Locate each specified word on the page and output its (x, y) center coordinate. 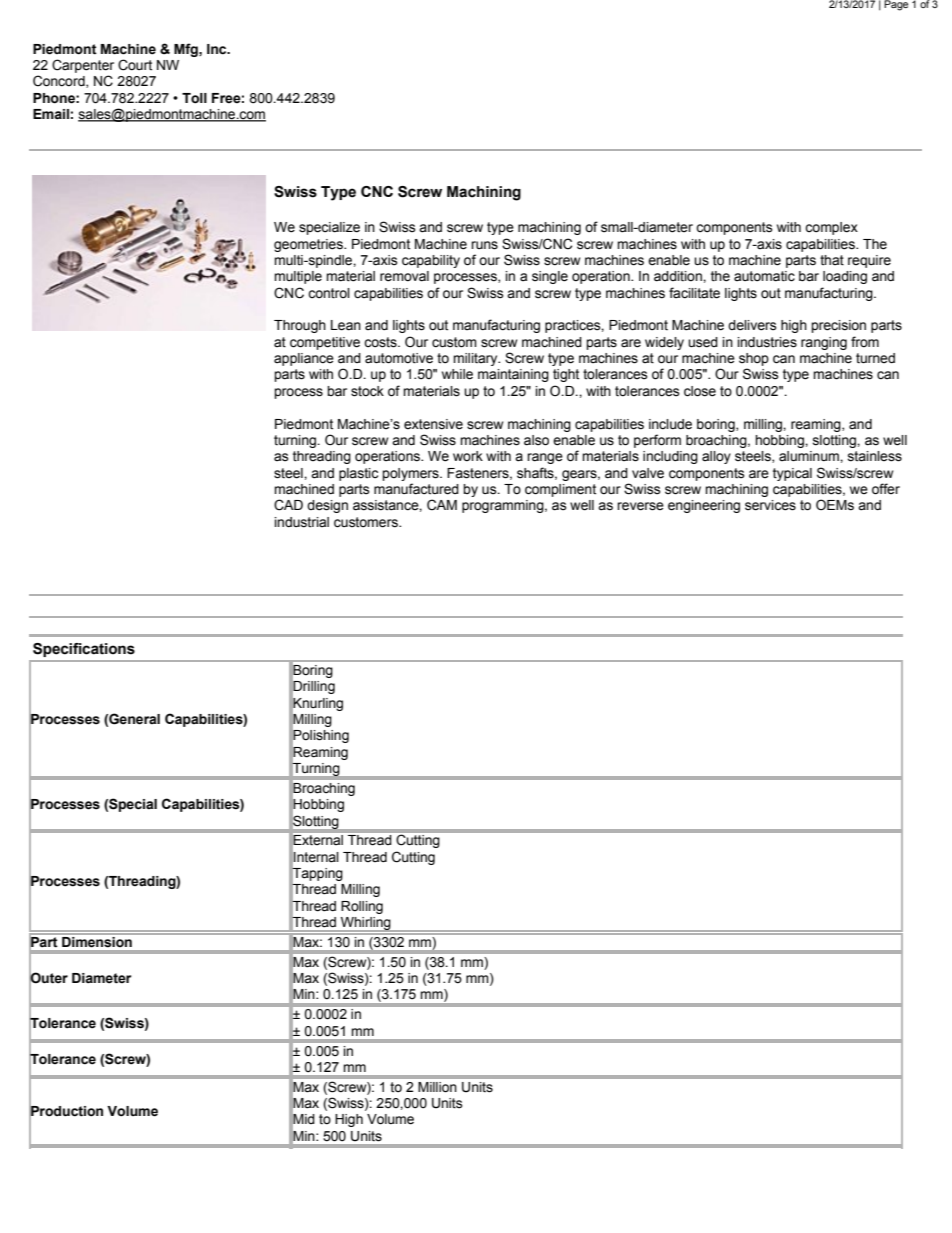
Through (300, 326)
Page (896, 5)
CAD (288, 505)
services (770, 505)
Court (135, 65)
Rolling (362, 907)
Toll (194, 98)
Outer (48, 978)
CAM (442, 505)
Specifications (84, 650)
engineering (704, 506)
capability (431, 261)
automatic (764, 276)
